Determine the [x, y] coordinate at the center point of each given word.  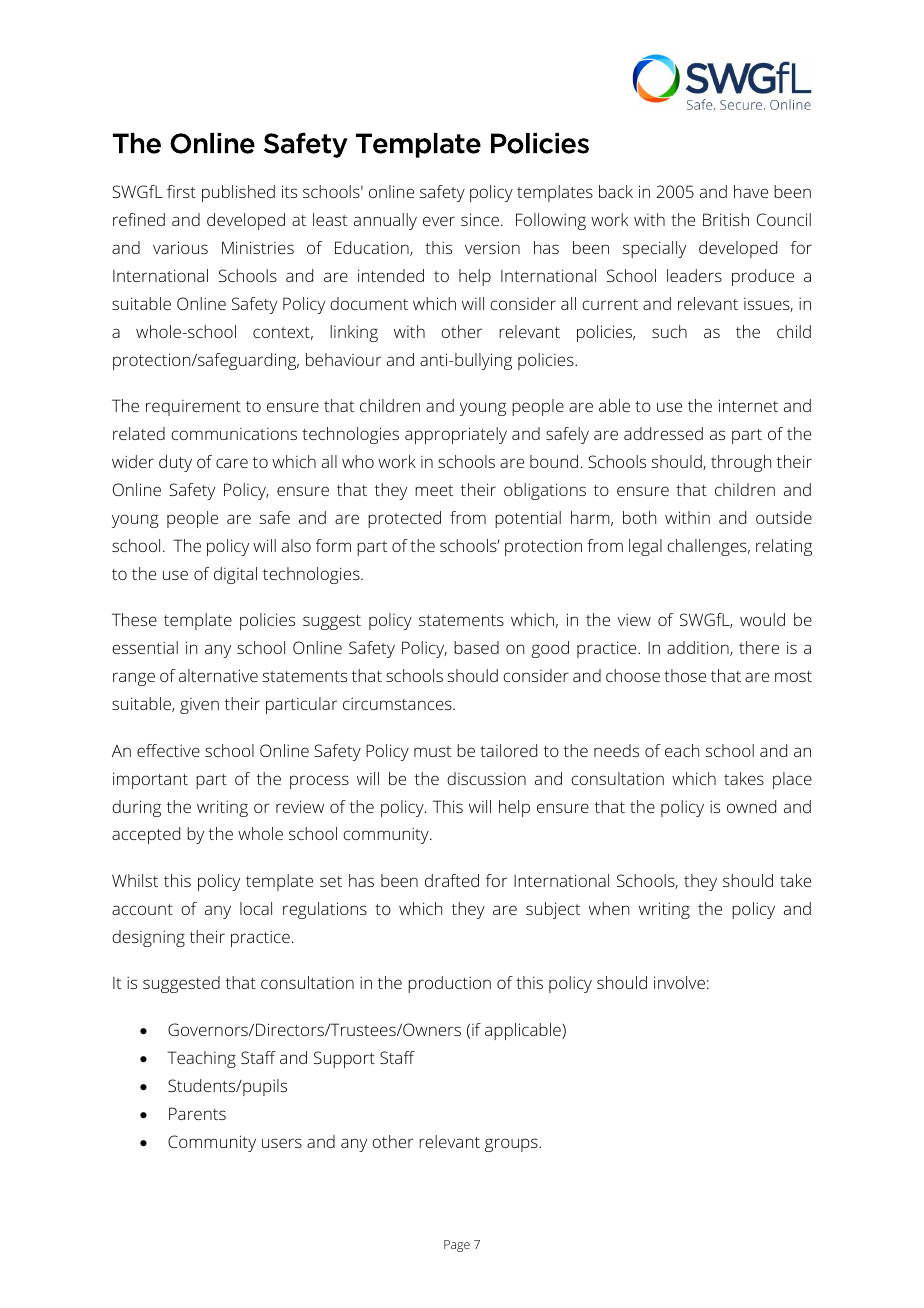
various [180, 247]
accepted [146, 835]
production [449, 984]
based [476, 647]
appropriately [456, 435]
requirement [193, 408]
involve [679, 982]
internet [748, 405]
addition [699, 648]
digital [235, 575]
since [480, 219]
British [726, 219]
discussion [486, 778]
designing [148, 938]
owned [751, 806]
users [282, 1143]
